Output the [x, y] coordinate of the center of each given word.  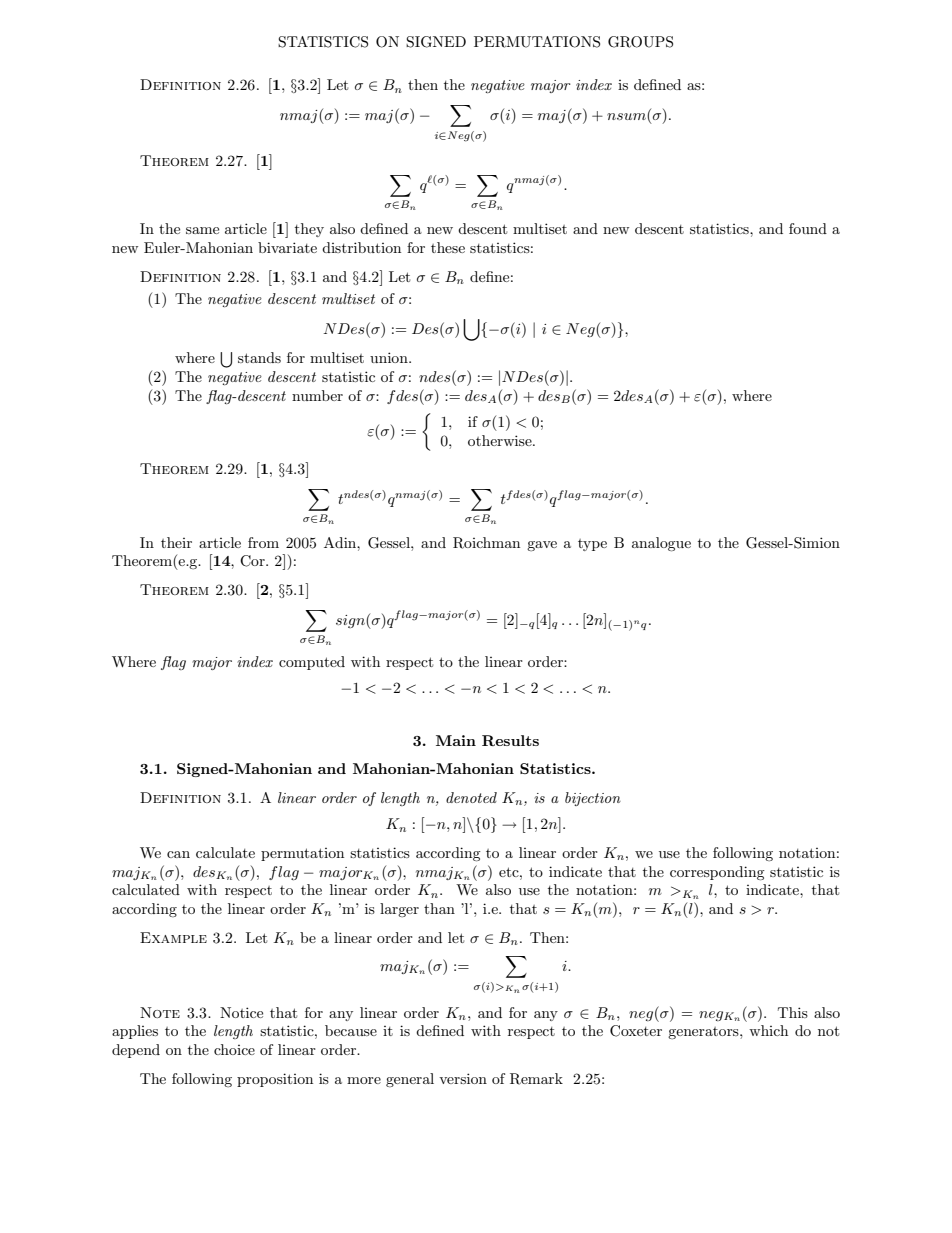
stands [259, 357]
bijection [593, 799]
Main [456, 740]
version [463, 1078]
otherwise [501, 440]
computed [312, 663]
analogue [661, 544]
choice [234, 1049]
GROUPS [640, 42]
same [202, 230]
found [808, 228]
